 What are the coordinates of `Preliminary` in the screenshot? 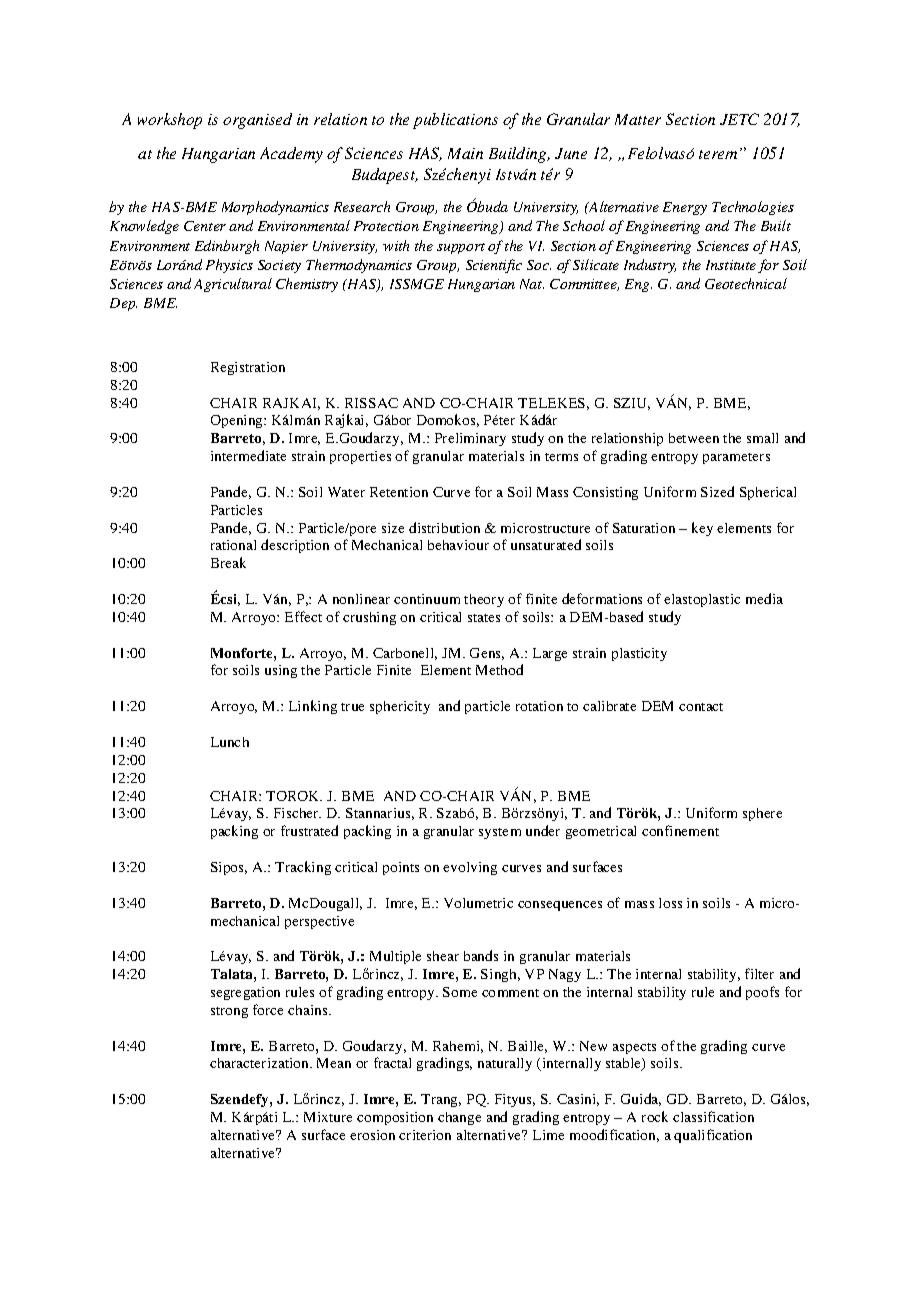 It's located at (470, 439).
